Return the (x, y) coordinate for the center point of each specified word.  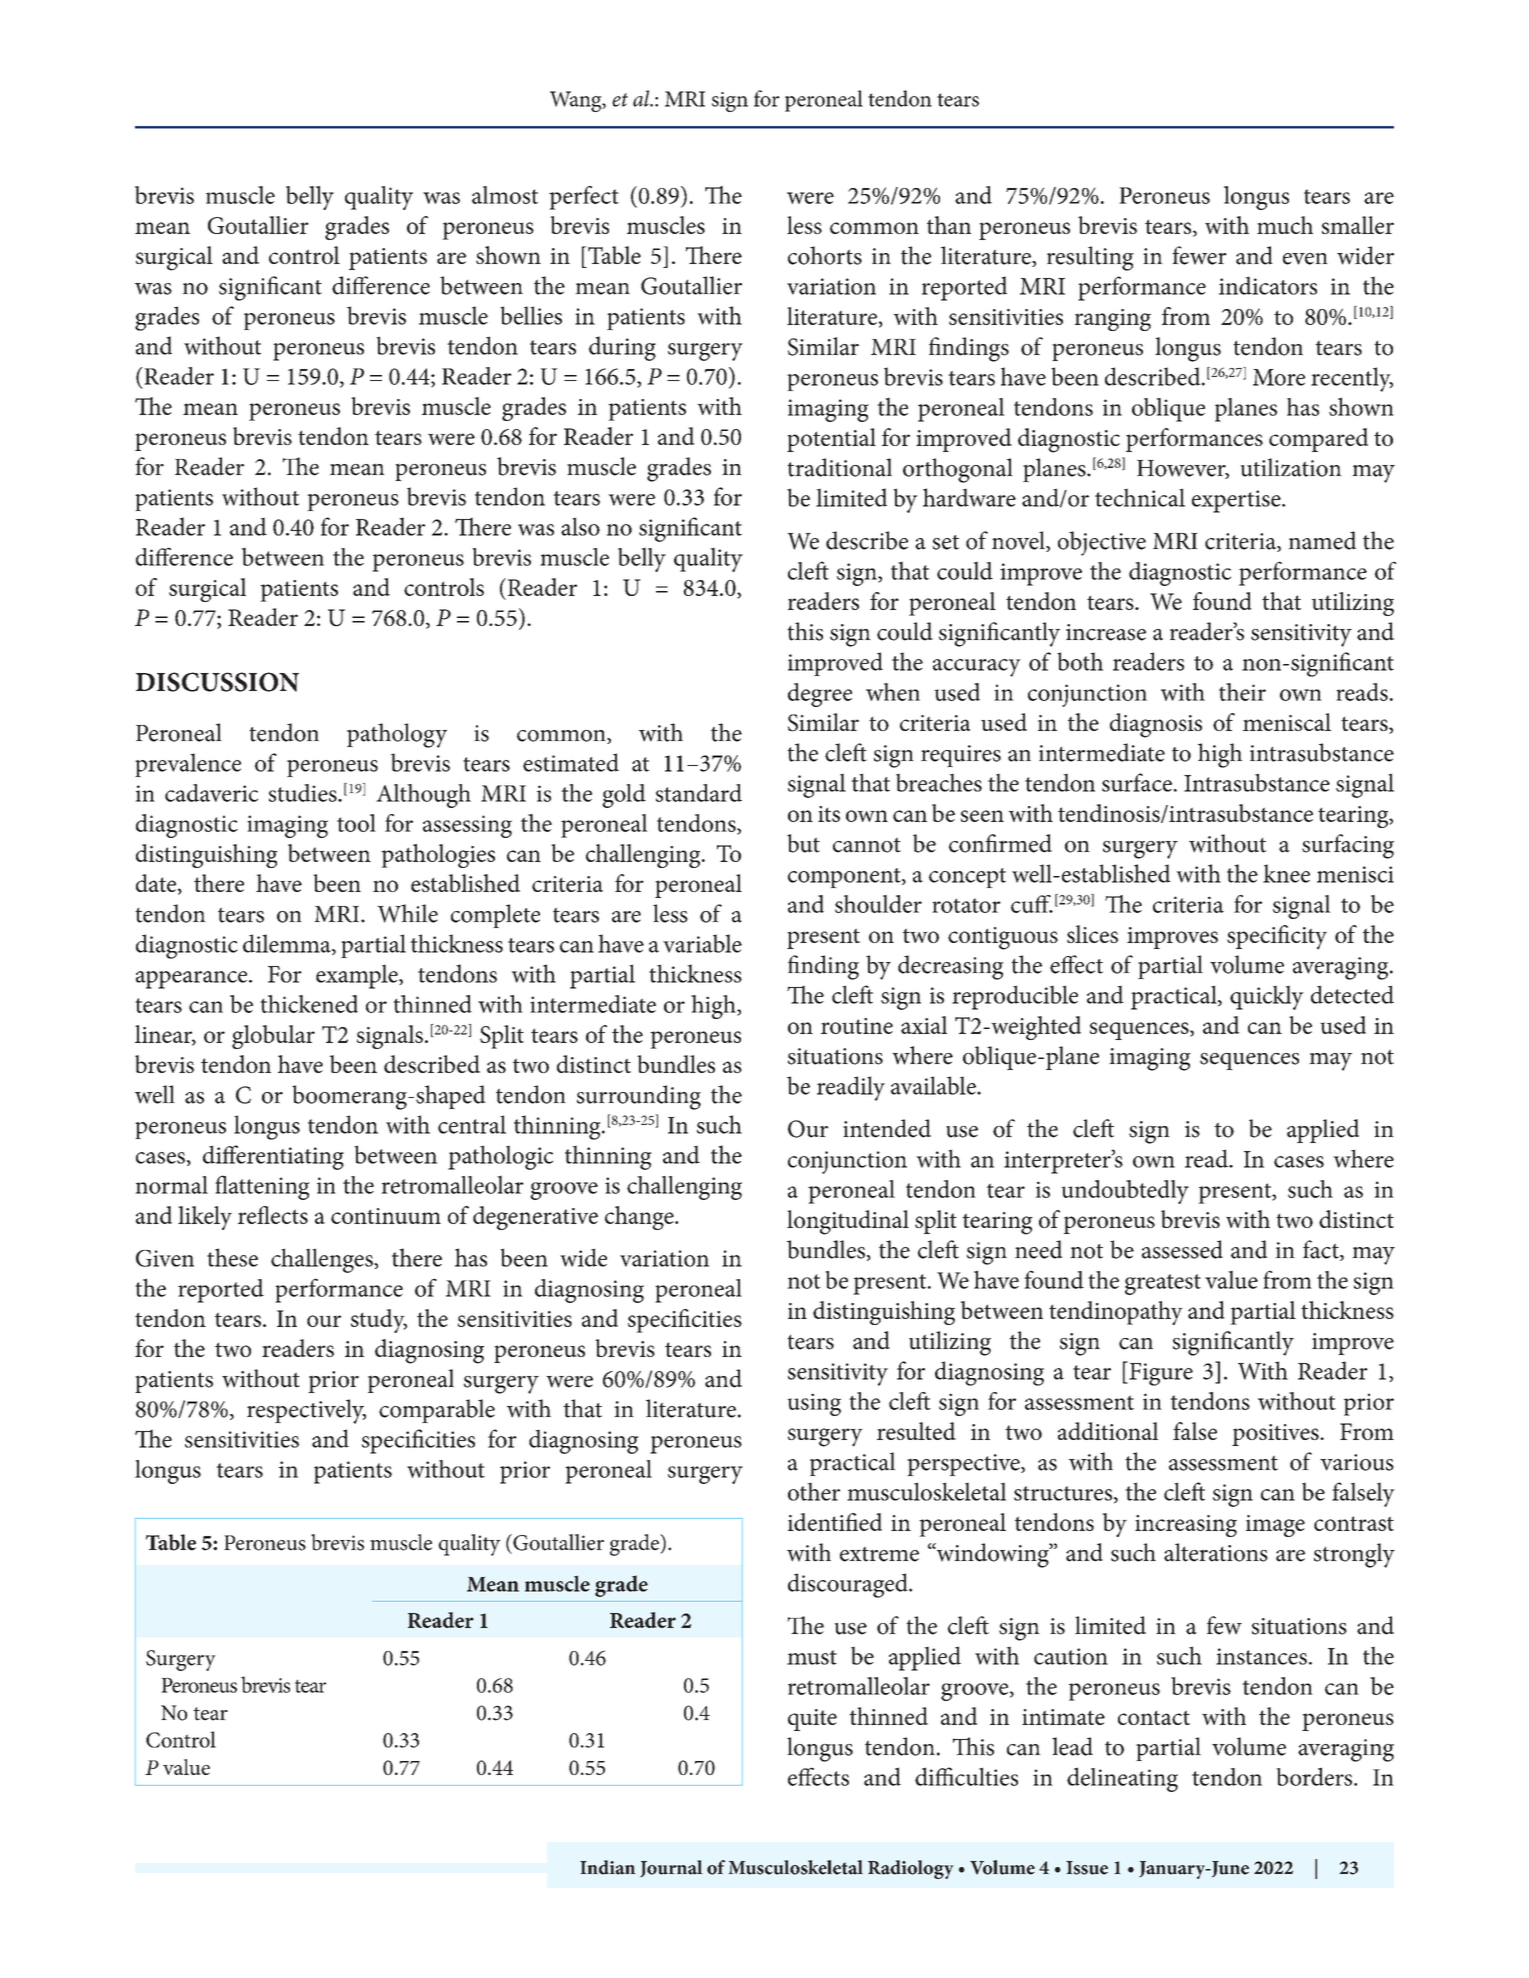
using (814, 1404)
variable (702, 943)
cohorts (825, 255)
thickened (309, 1004)
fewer (1199, 255)
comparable (437, 1411)
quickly (1267, 997)
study (379, 1321)
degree (820, 695)
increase (1106, 632)
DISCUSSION (217, 682)
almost (505, 195)
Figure (1160, 1373)
